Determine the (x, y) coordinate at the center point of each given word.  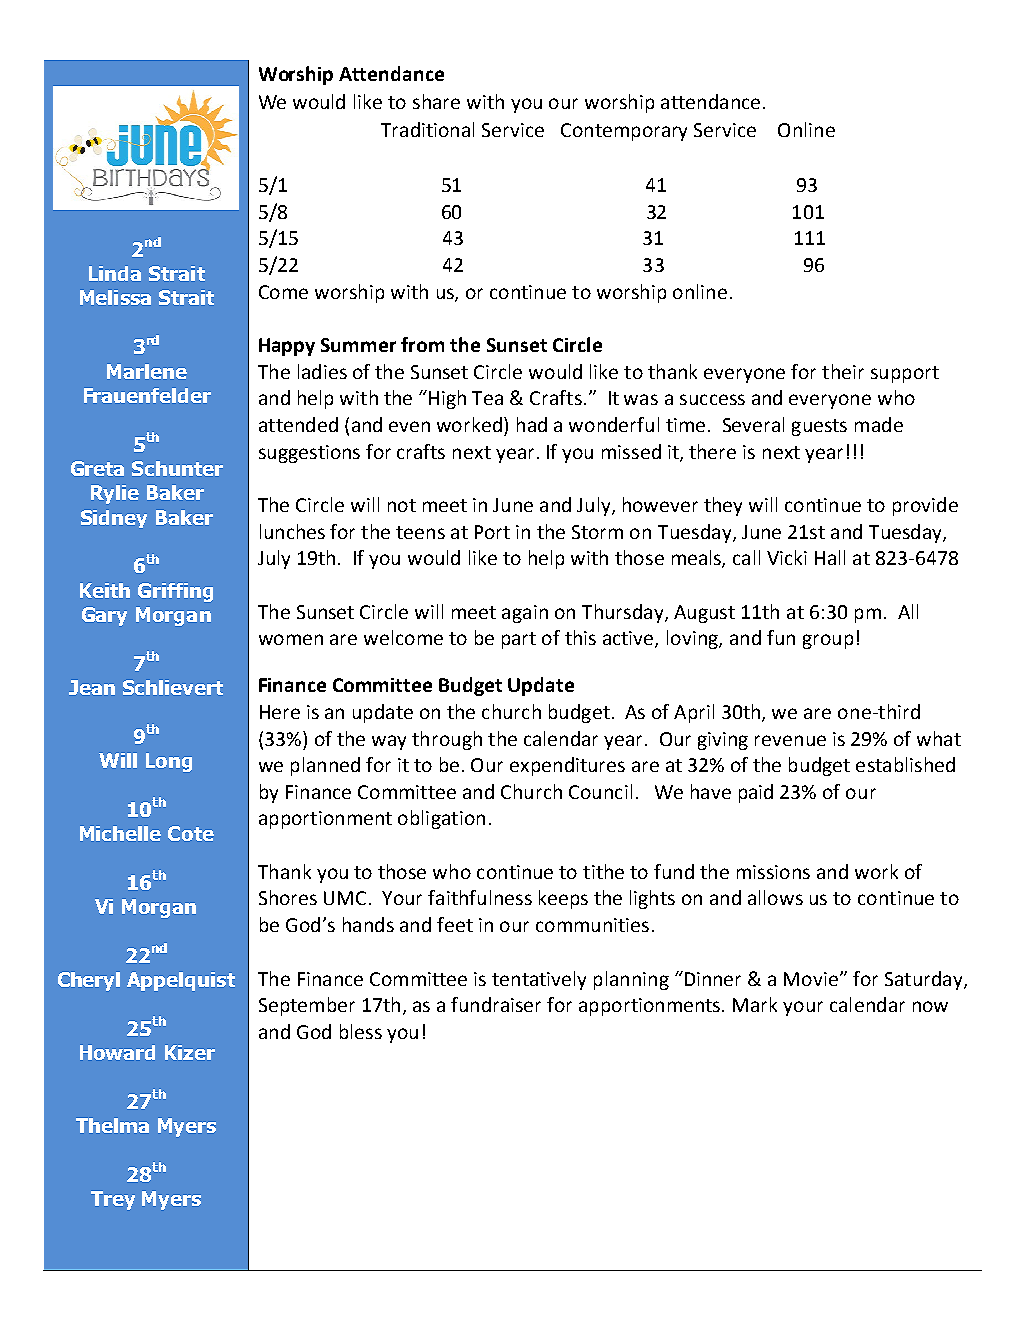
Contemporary (624, 132)
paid (756, 793)
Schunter (177, 468)
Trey (113, 1200)
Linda (115, 273)
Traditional (427, 129)
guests (819, 427)
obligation (441, 819)
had (532, 424)
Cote (191, 833)
